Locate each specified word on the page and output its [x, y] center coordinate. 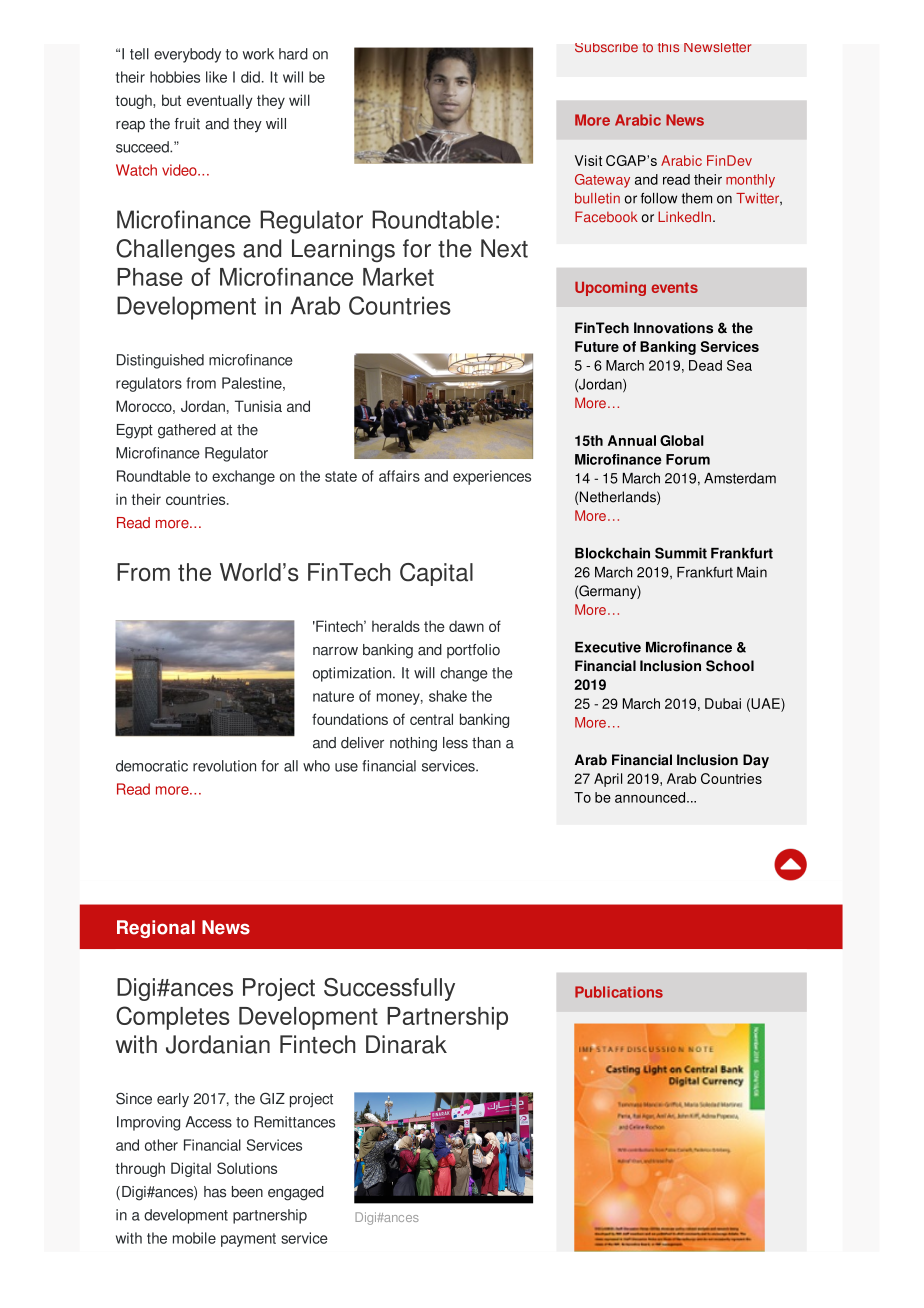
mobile [194, 1238]
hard [293, 54]
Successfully [389, 989]
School [730, 666]
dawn [466, 626]
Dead [705, 365]
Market [398, 277]
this [668, 48]
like [216, 77]
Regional [156, 929]
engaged [296, 1193]
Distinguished [160, 361]
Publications [619, 992]
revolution [224, 766]
